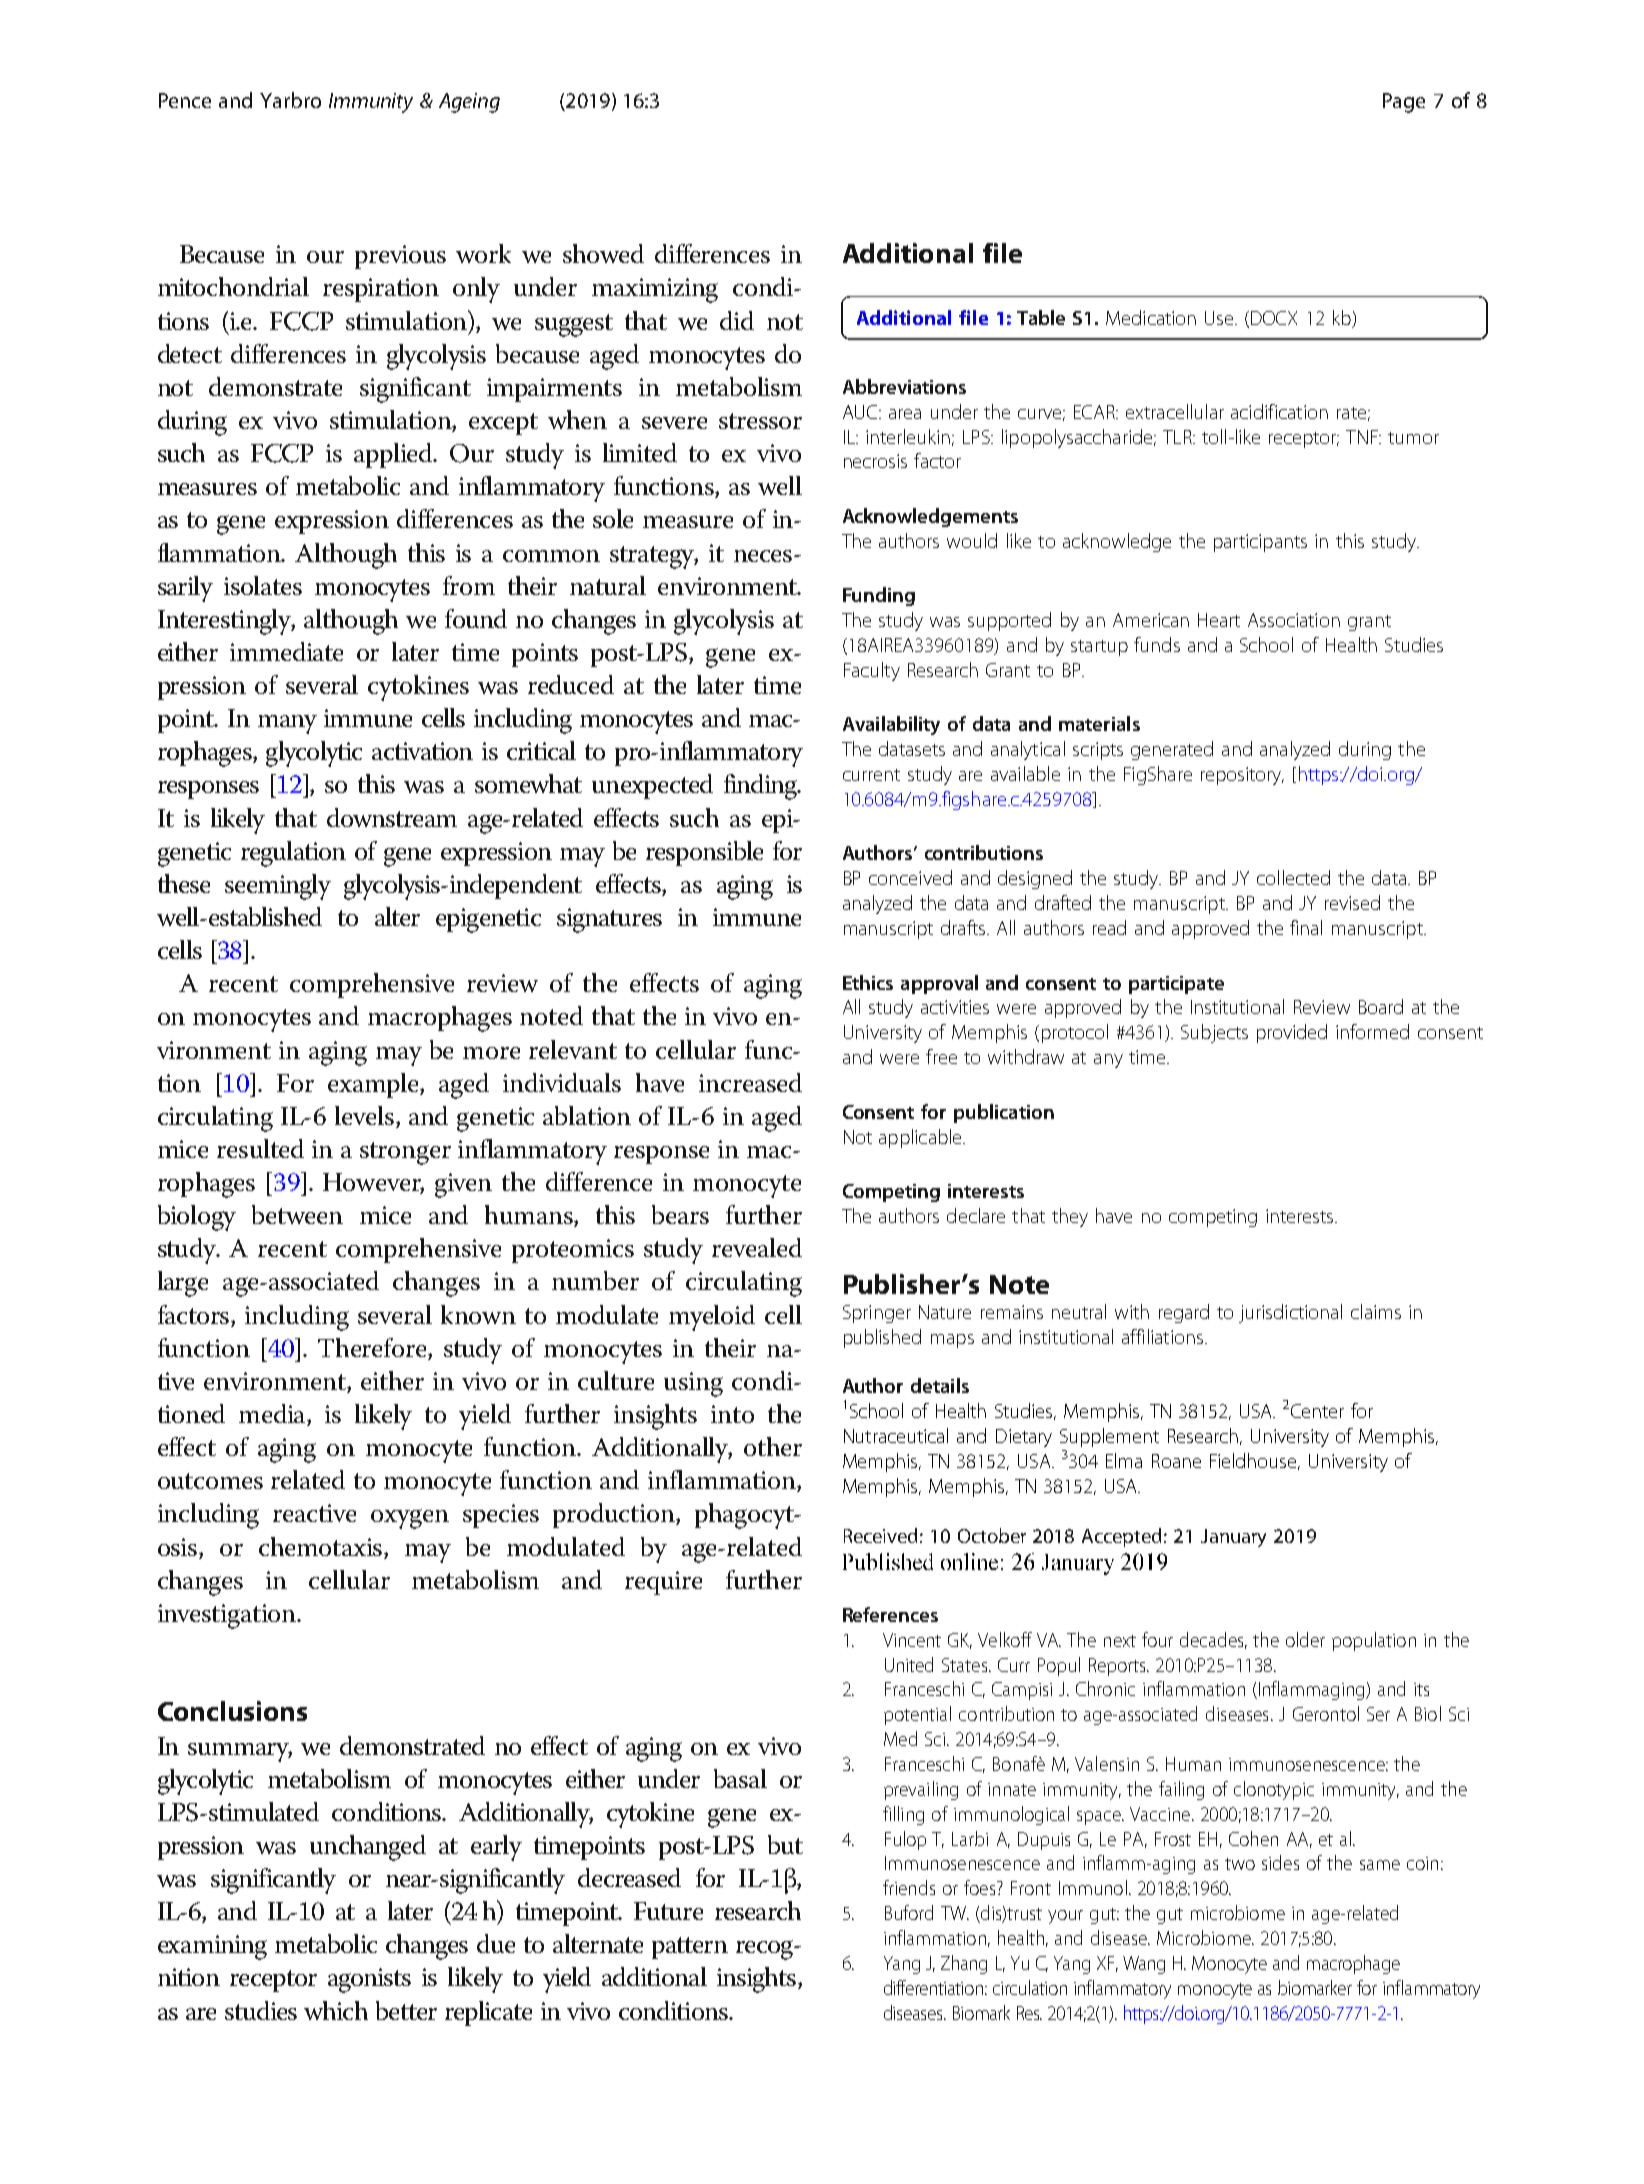 This page has width=1644, height=2184. What do you see at coordinates (366, 1117) in the page?
I see `levels` at bounding box center [366, 1117].
